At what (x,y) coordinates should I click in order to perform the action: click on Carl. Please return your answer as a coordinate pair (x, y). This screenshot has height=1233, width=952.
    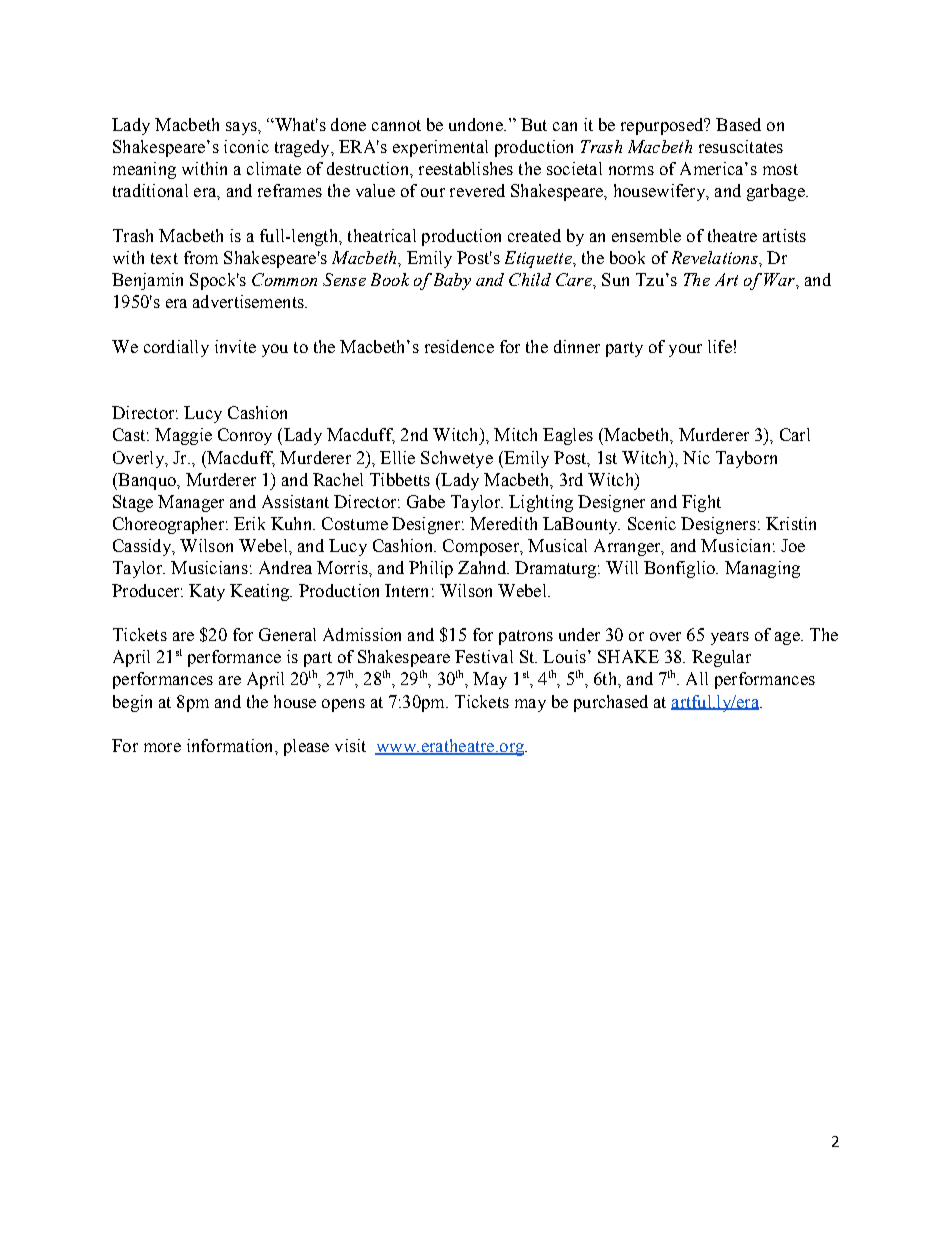
    Looking at the image, I should click on (795, 434).
